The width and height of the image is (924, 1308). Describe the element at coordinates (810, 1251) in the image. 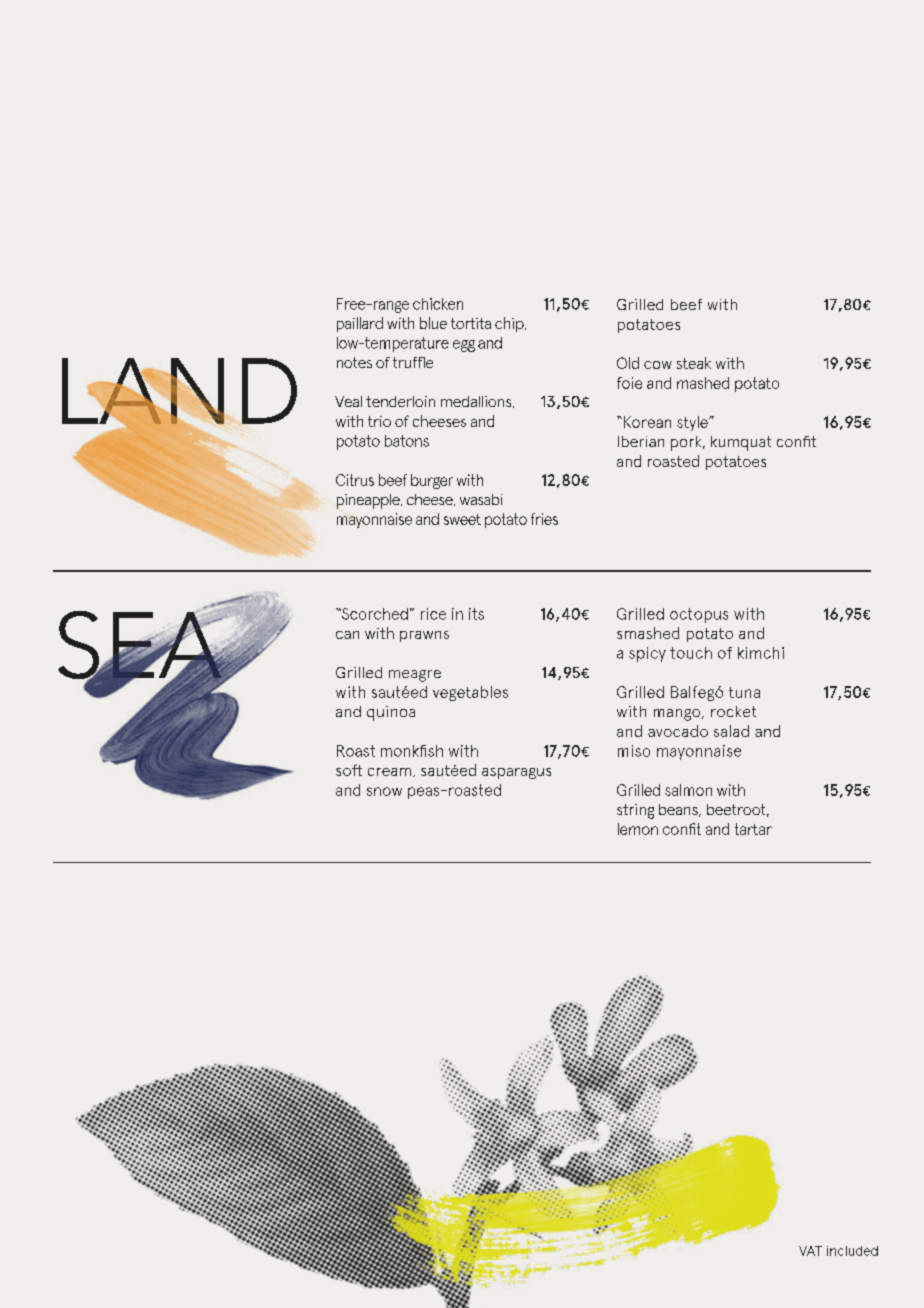

I see `VAT` at that location.
